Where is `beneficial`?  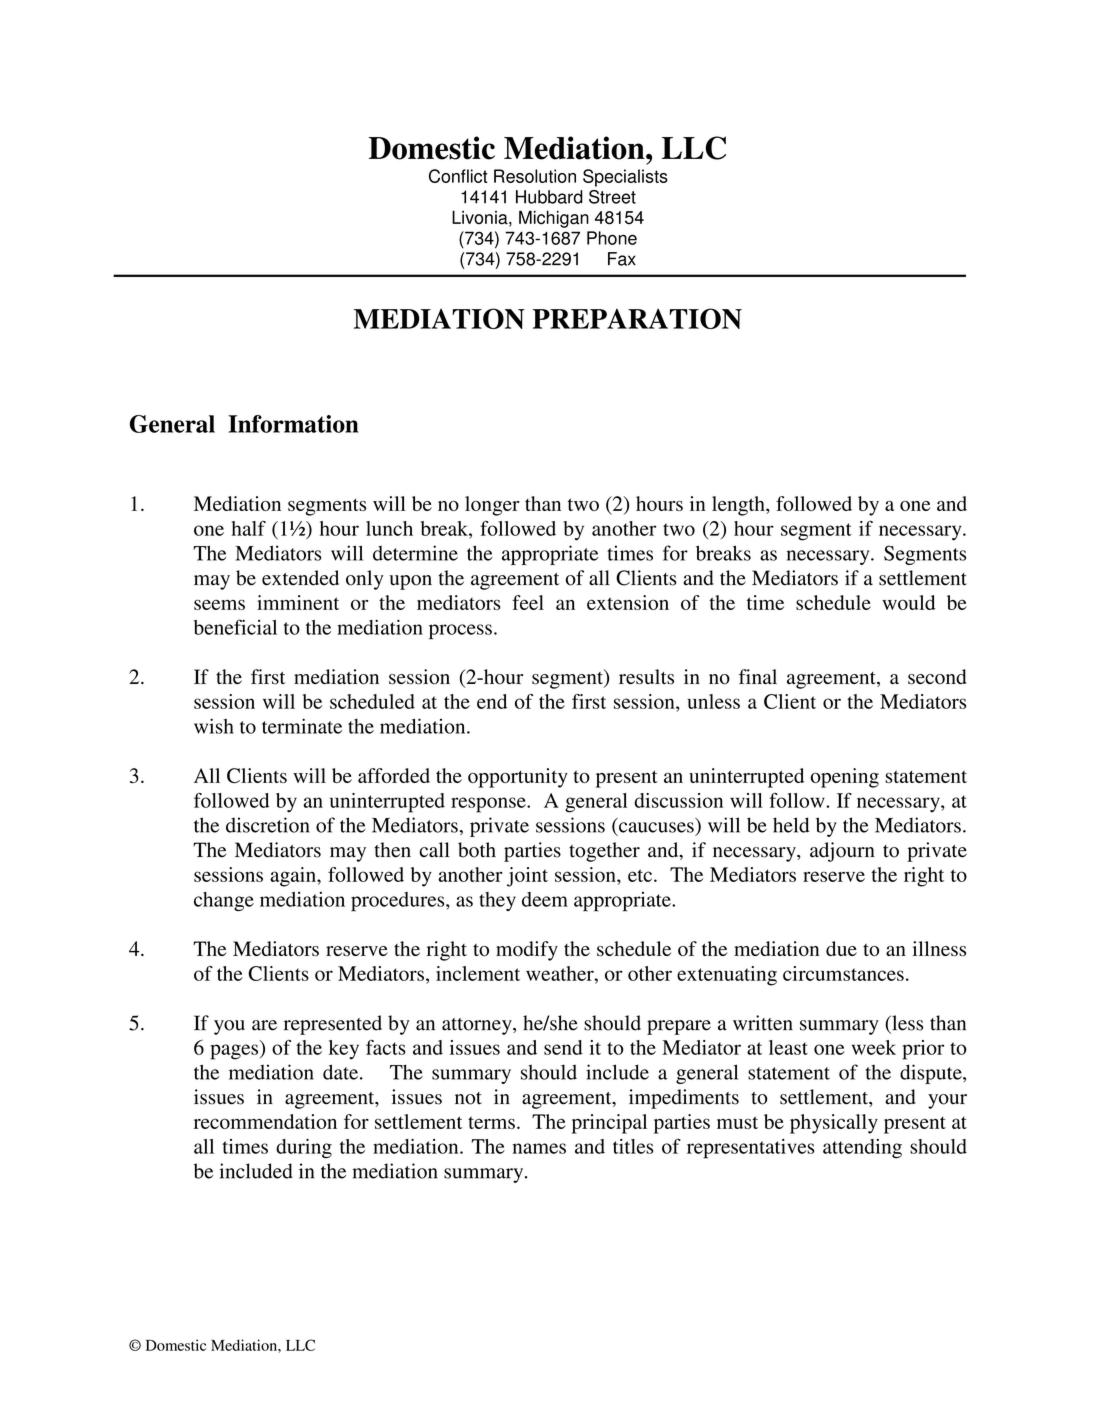
beneficial is located at coordinates (235, 627).
